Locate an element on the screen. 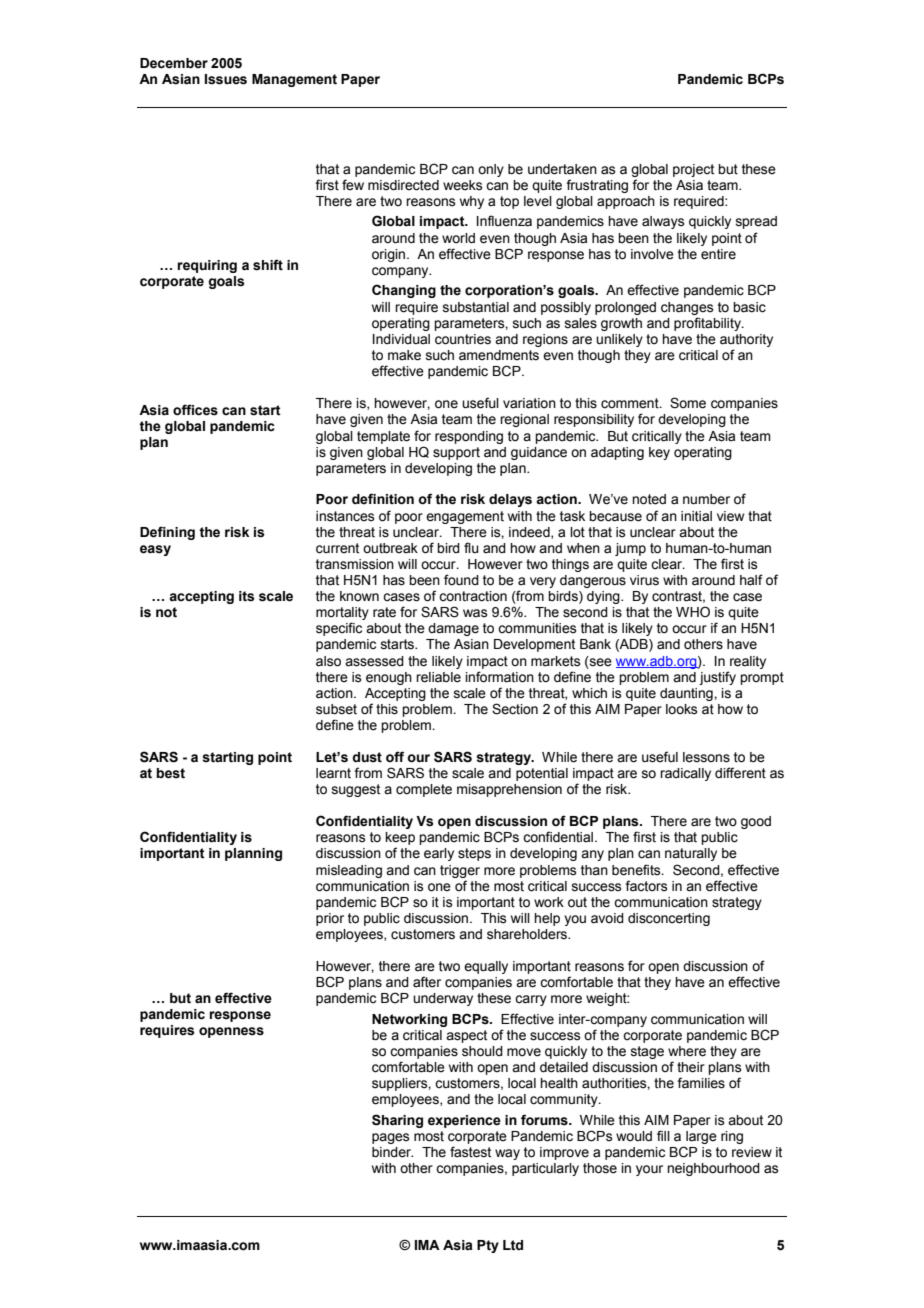 Image resolution: width=924 pixels, height=1308 pixels. project is located at coordinates (693, 170).
